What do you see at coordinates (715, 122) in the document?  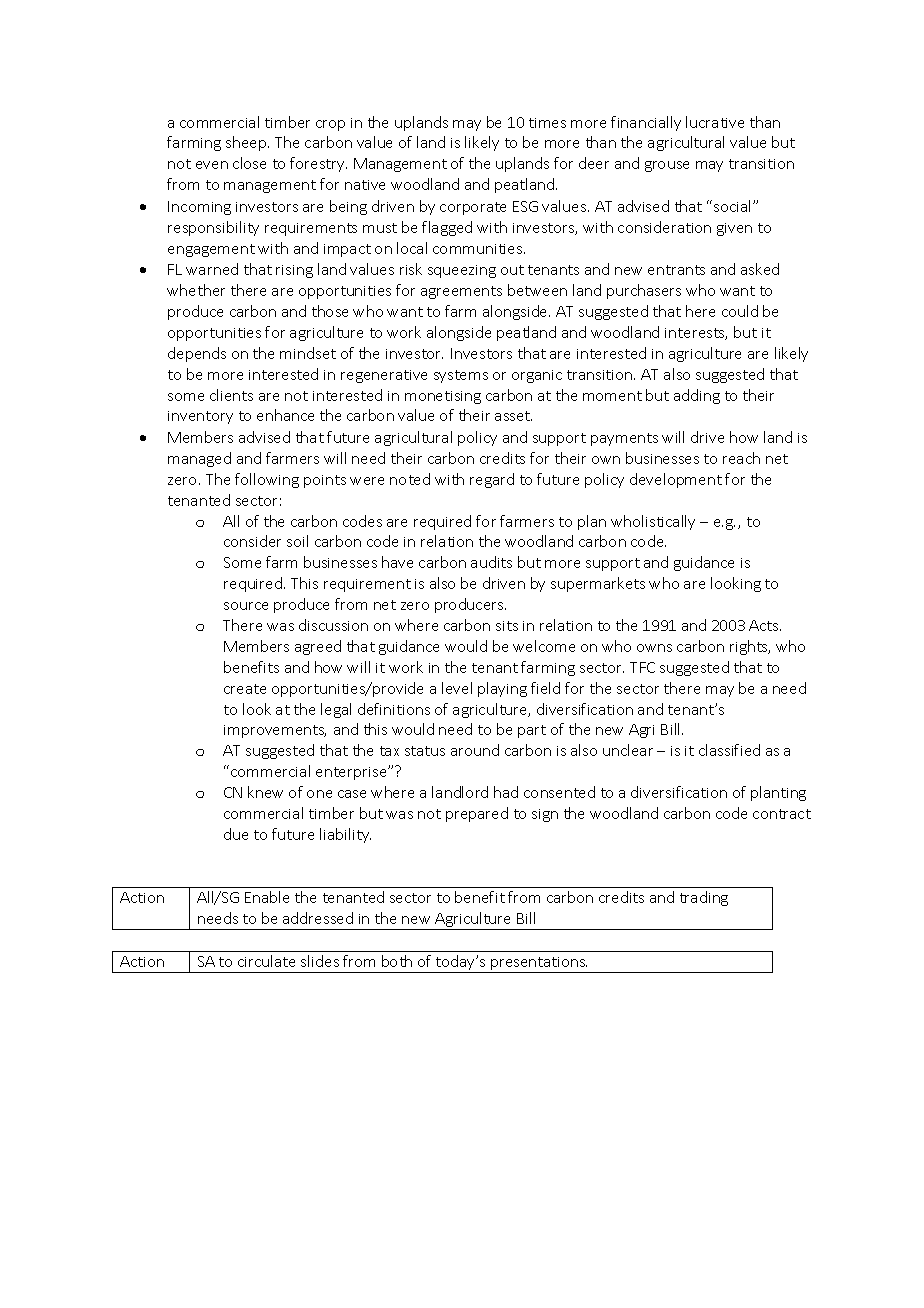 I see `lucrative` at bounding box center [715, 122].
